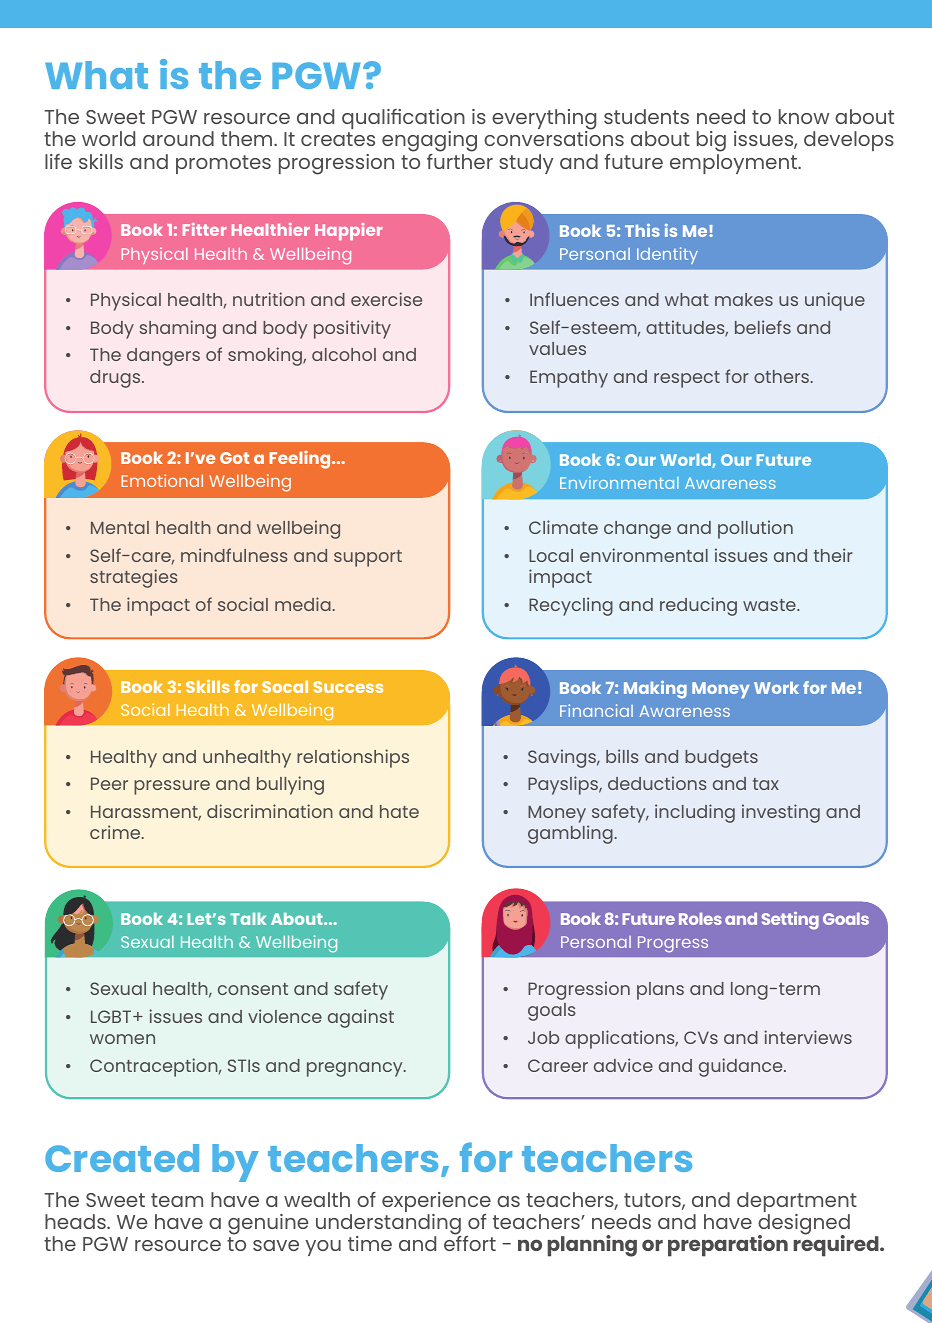 This page has width=932, height=1323. Describe the element at coordinates (734, 164) in the page. I see `employment` at that location.
